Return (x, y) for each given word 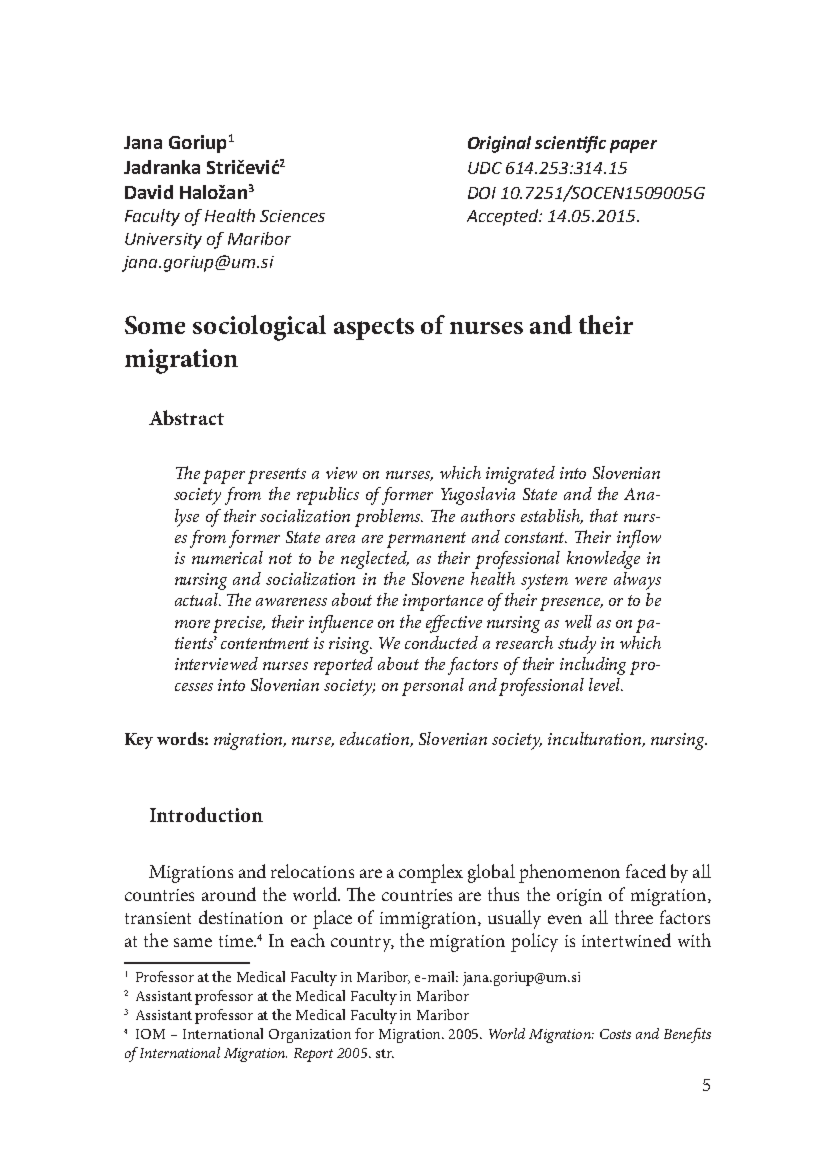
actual (198, 599)
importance (443, 602)
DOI (482, 193)
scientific (570, 144)
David (149, 192)
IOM (150, 1034)
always (637, 581)
